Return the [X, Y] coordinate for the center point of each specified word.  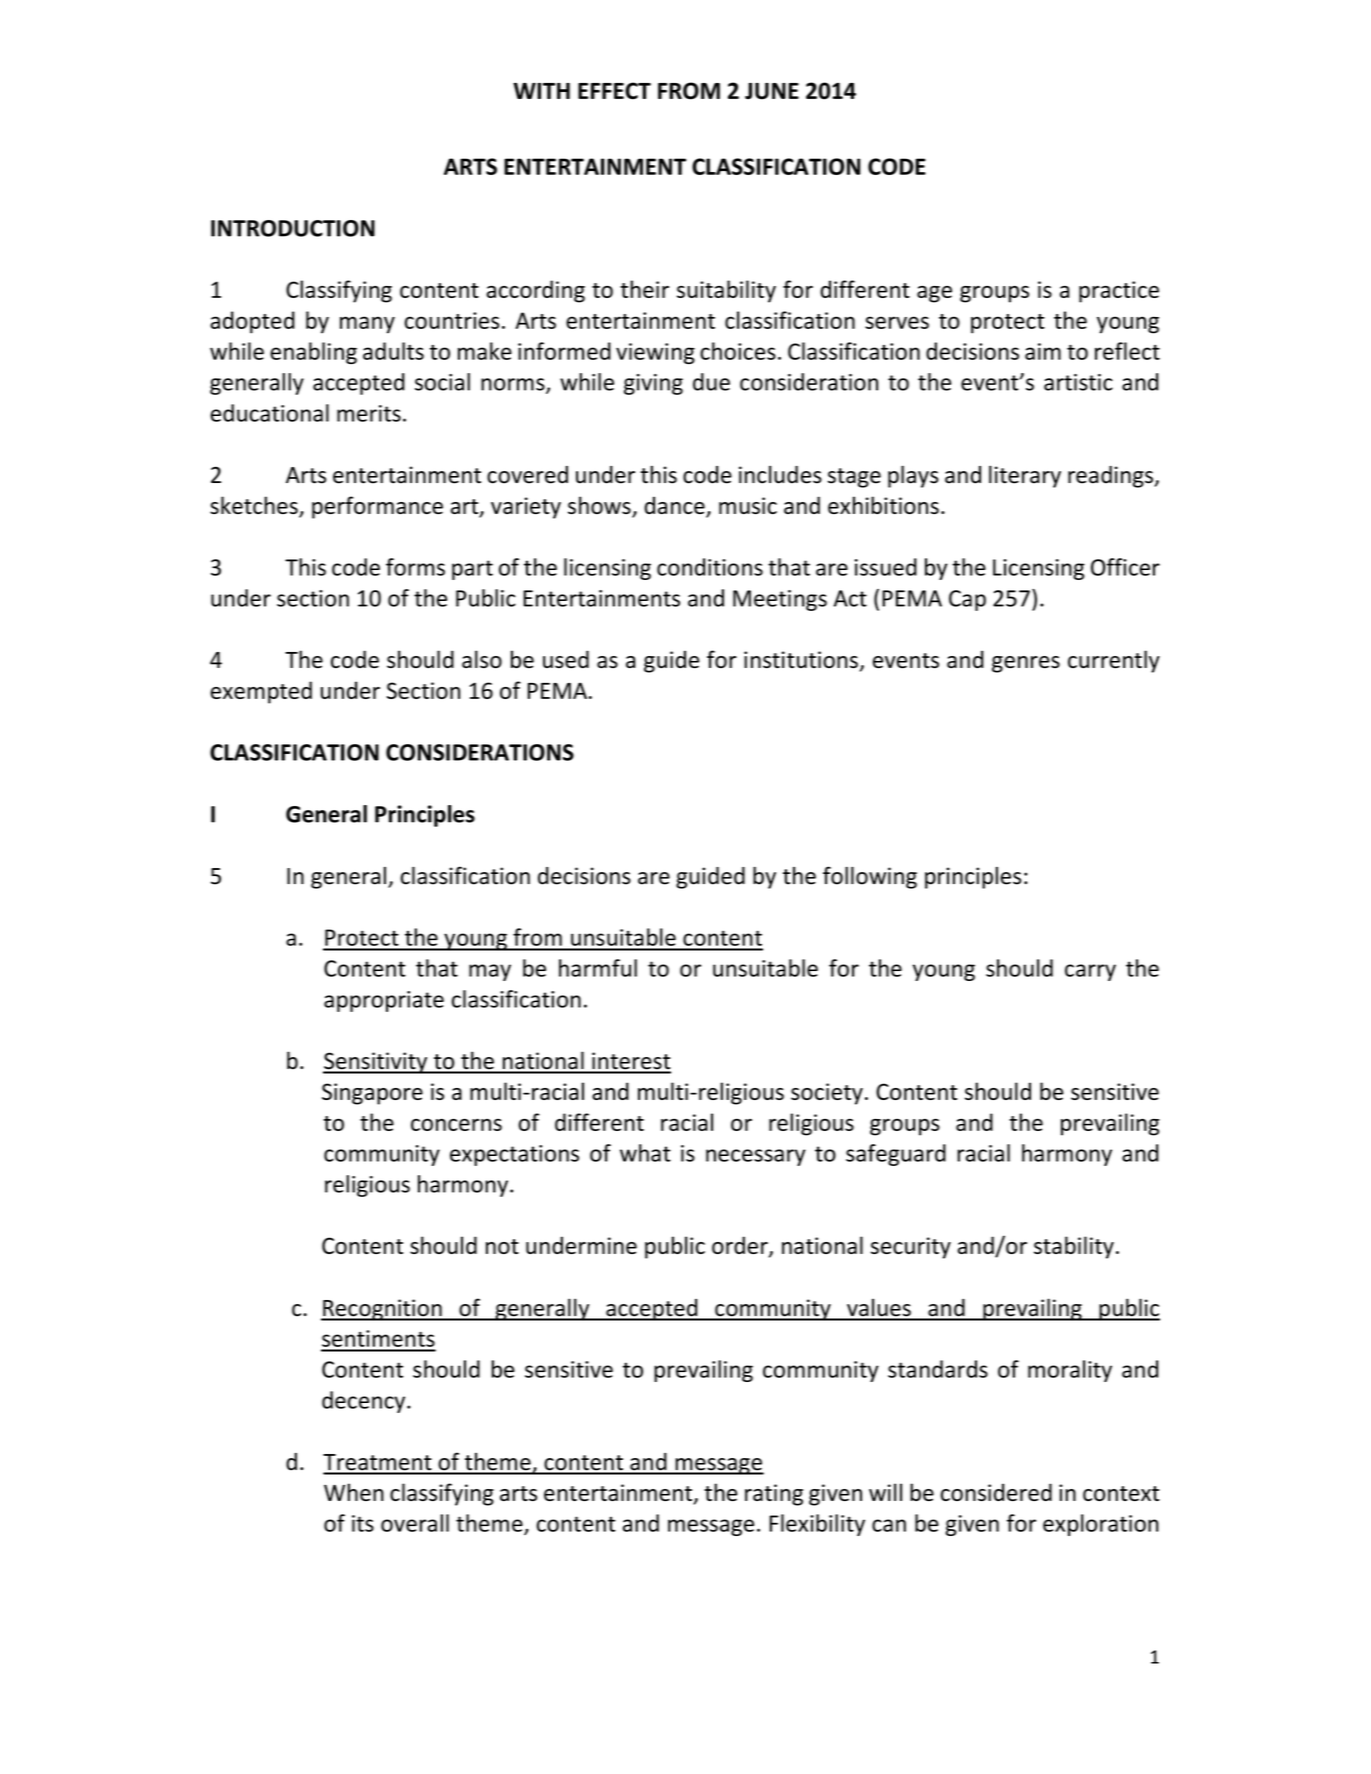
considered [996, 1492]
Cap [967, 600]
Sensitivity [376, 1063]
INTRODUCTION [293, 228]
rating [774, 1495]
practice [1119, 292]
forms [415, 567]
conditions [710, 567]
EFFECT [614, 91]
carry [1090, 972]
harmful [598, 968]
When [354, 1492]
